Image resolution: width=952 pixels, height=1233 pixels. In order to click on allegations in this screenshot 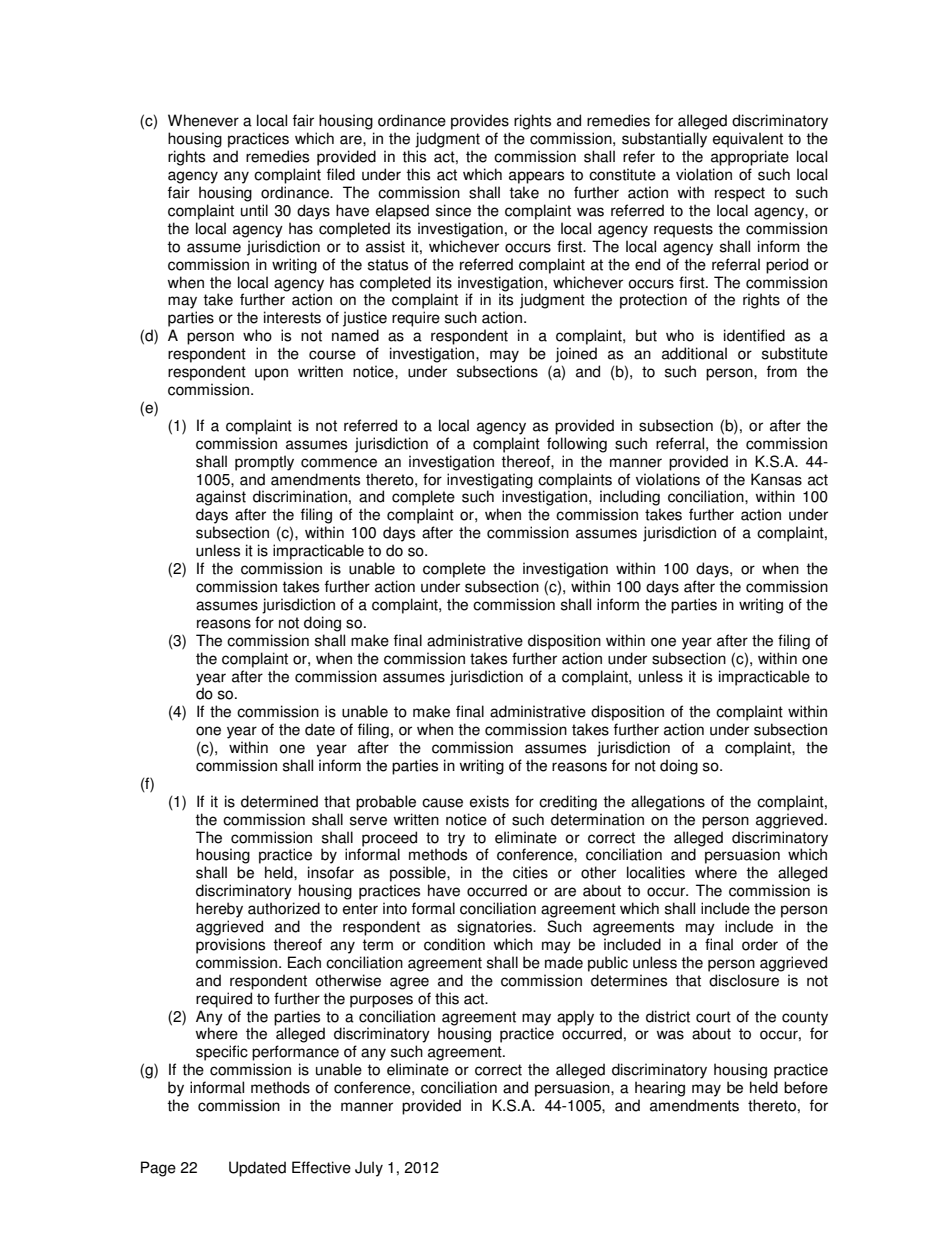, I will do `click(668, 803)`.
